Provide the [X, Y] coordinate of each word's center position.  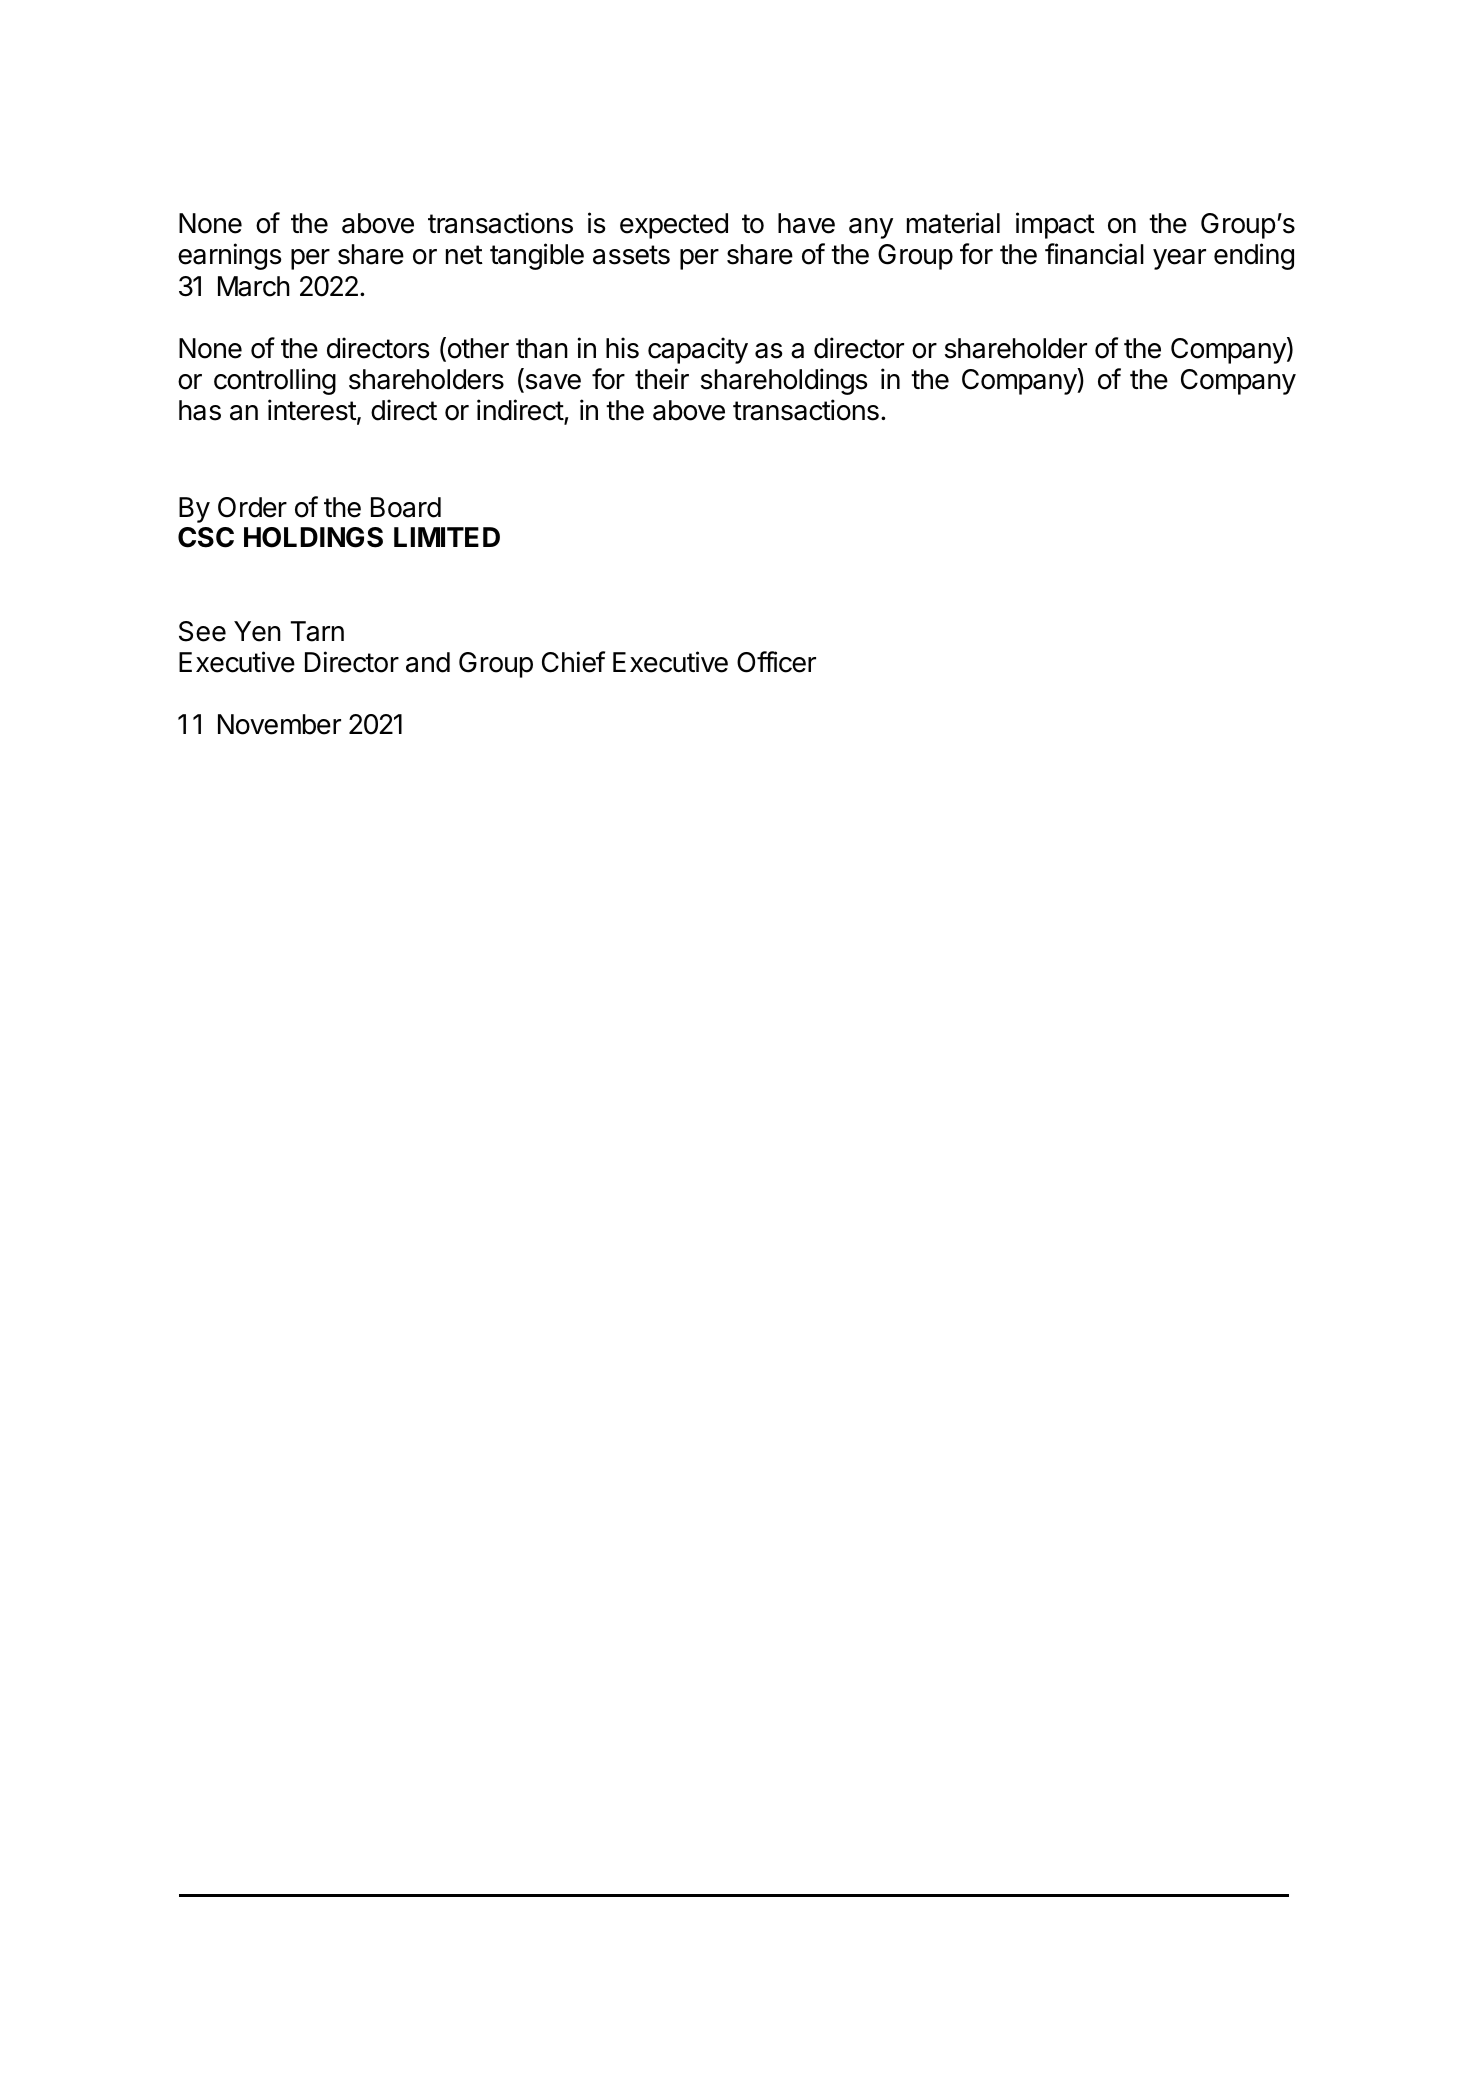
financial [1094, 254]
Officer [776, 662]
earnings [229, 256]
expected [674, 226]
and [428, 662]
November [279, 724]
